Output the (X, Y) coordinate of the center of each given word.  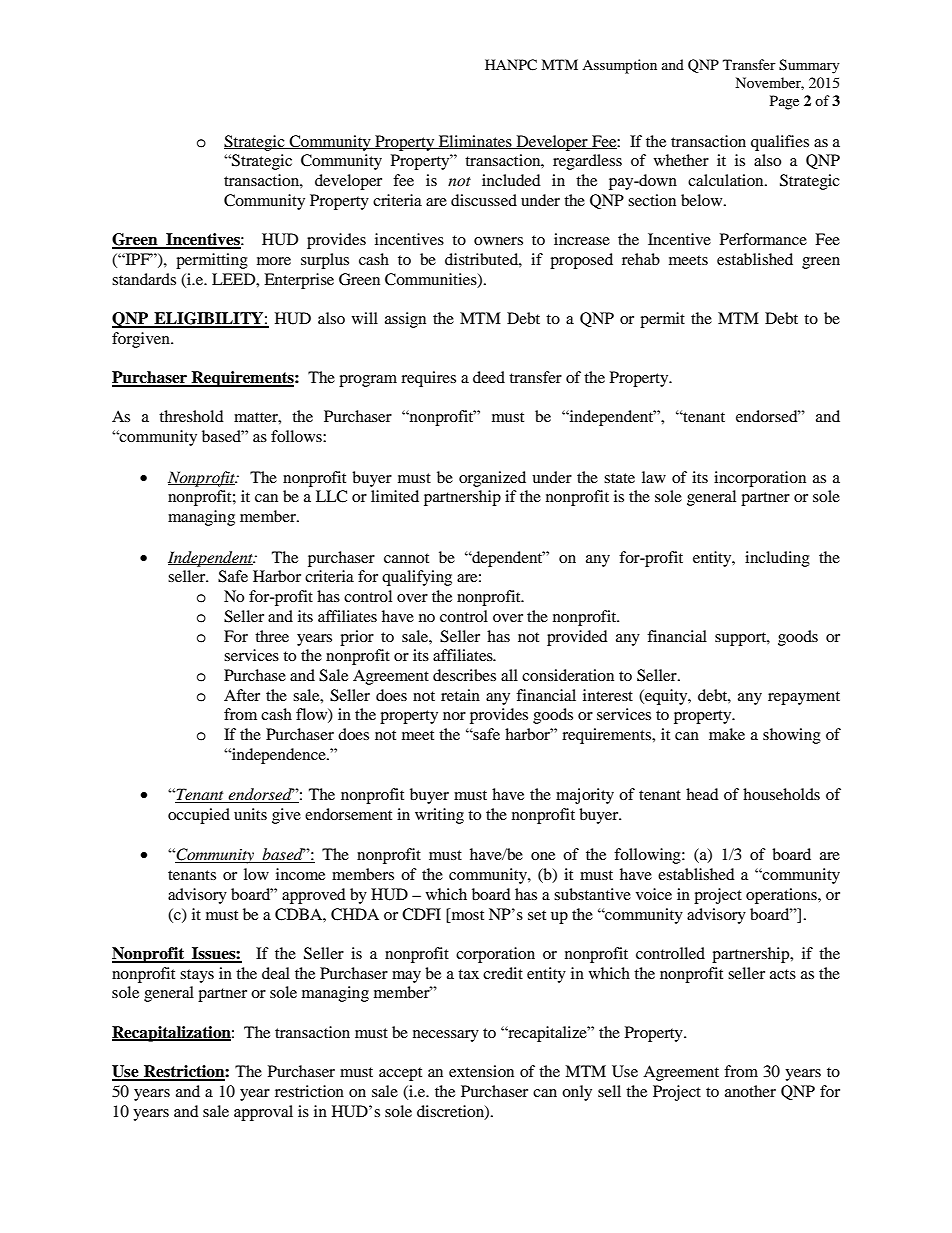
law (654, 477)
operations (782, 896)
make (727, 734)
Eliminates (475, 142)
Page (784, 102)
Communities (432, 280)
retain (460, 695)
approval (263, 1113)
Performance (763, 239)
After (242, 695)
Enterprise (299, 281)
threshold (191, 416)
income (300, 874)
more (274, 261)
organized (492, 479)
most (466, 914)
